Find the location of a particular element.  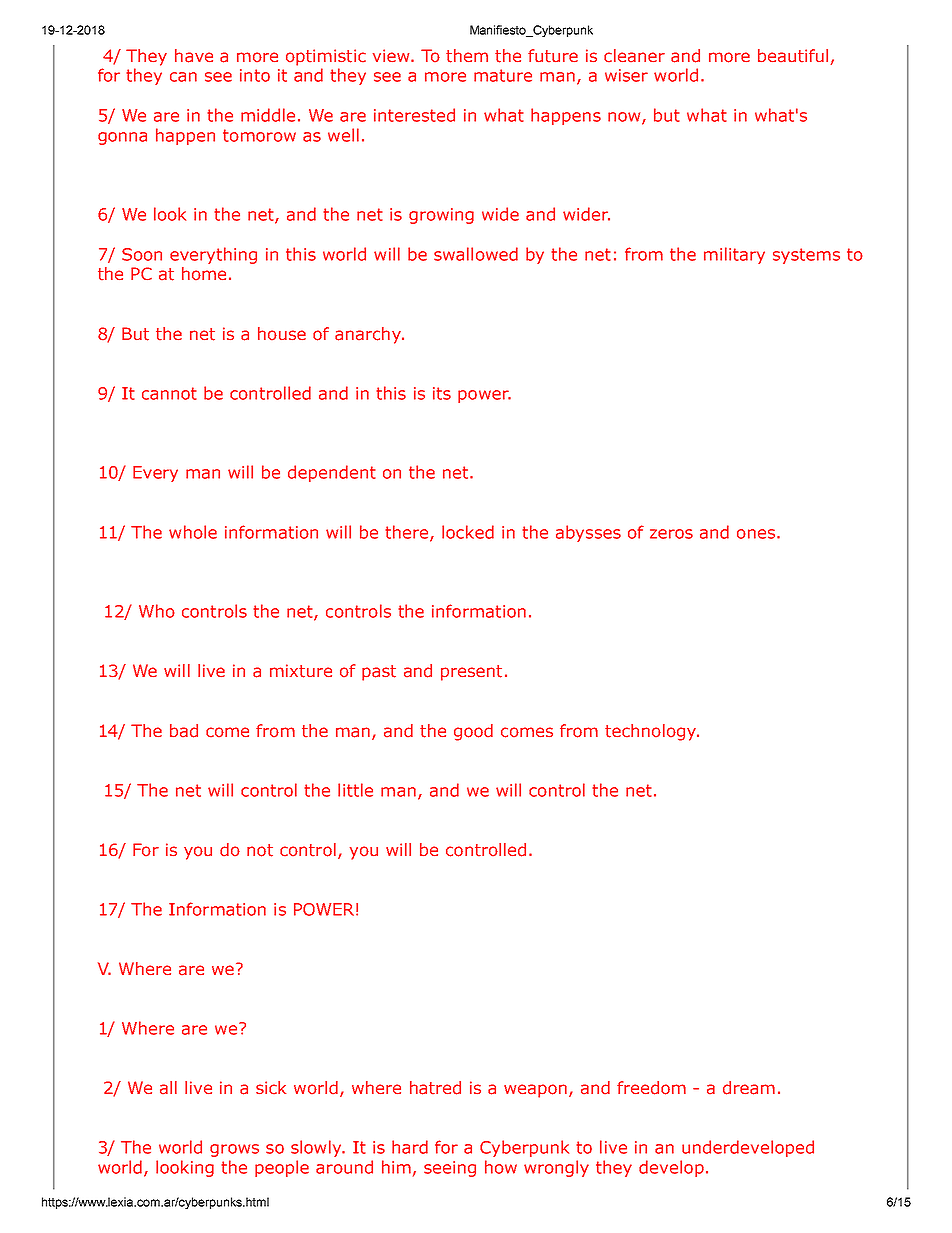

grows is located at coordinates (234, 1150).
